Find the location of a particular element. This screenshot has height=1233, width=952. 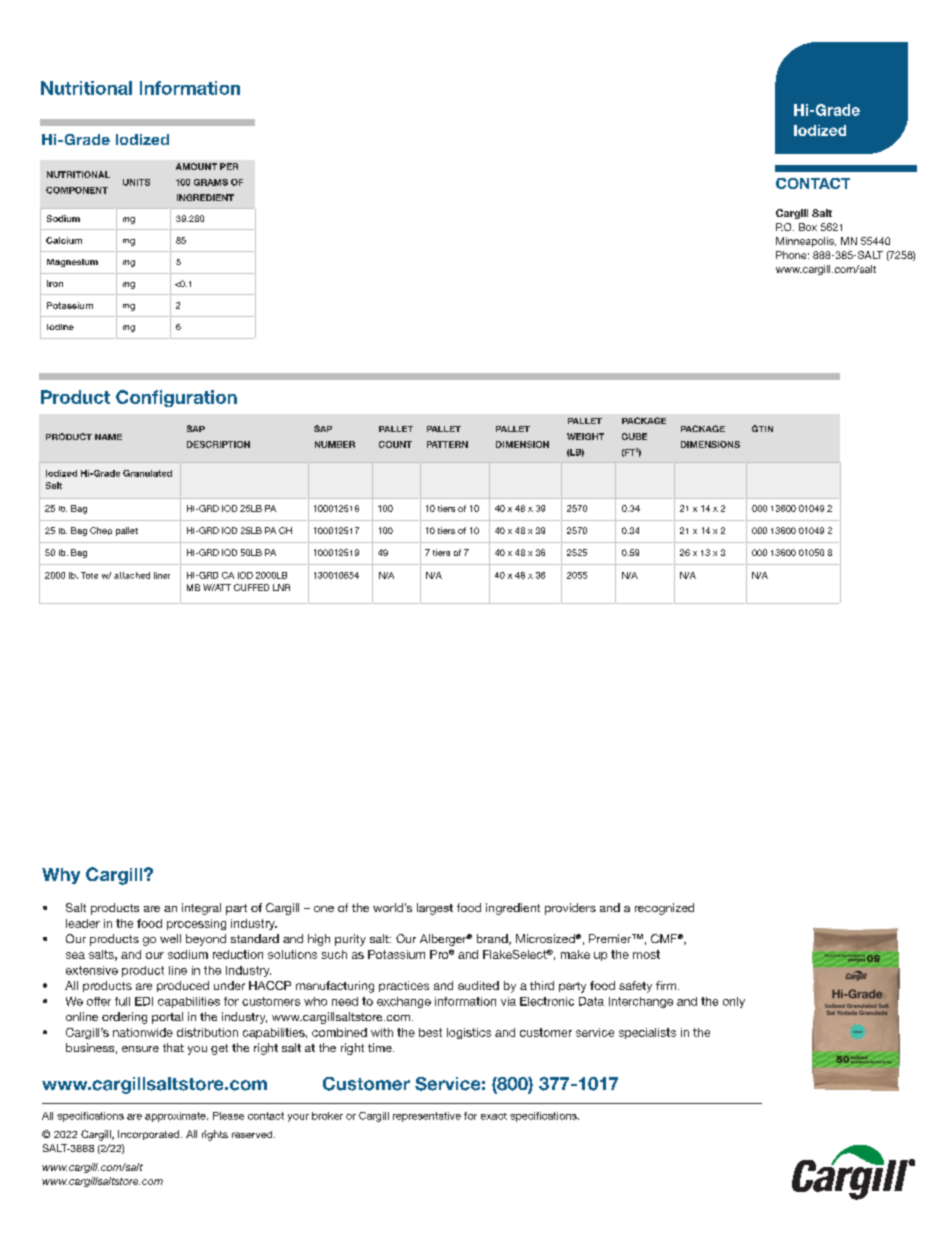

approximate is located at coordinates (176, 1117).
